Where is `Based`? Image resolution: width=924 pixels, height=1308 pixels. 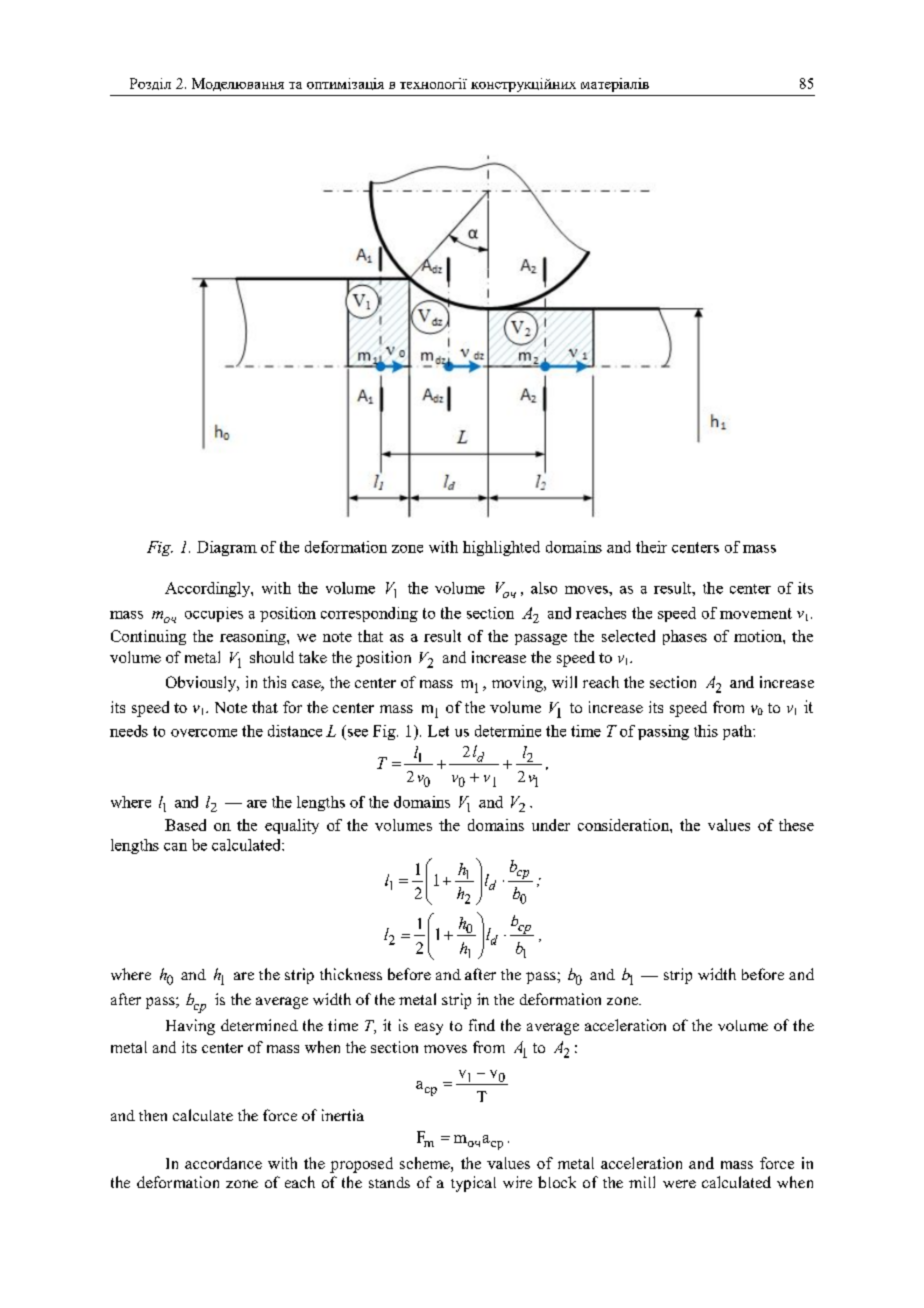
Based is located at coordinates (185, 825).
